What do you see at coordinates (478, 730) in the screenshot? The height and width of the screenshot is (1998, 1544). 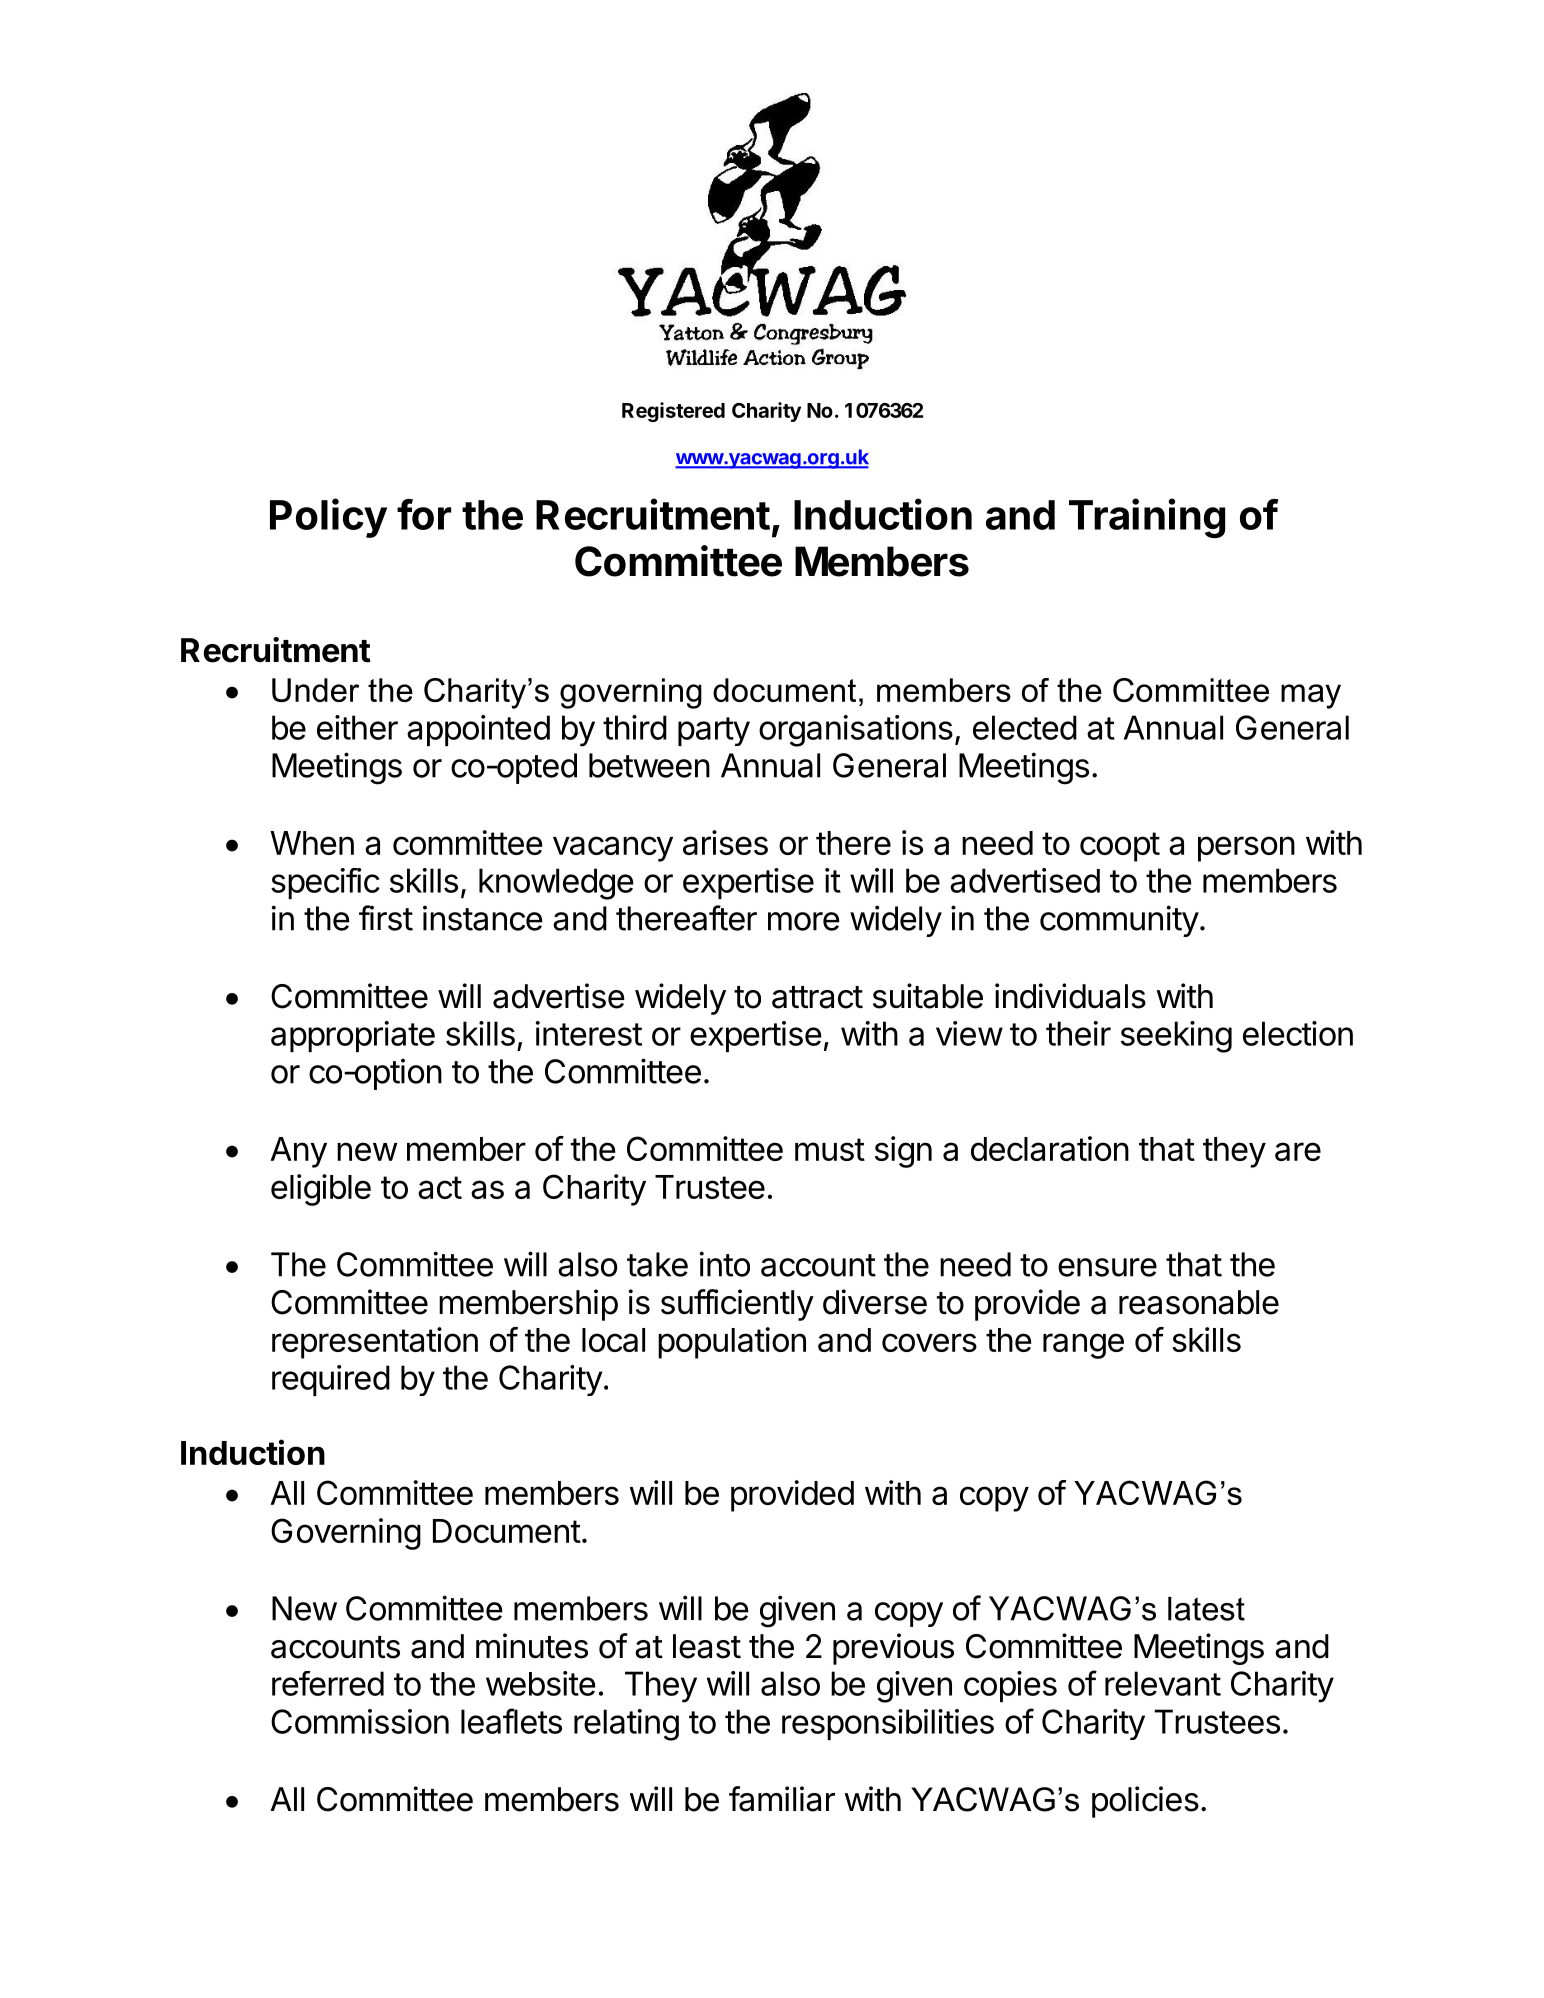 I see `appointed` at bounding box center [478, 730].
